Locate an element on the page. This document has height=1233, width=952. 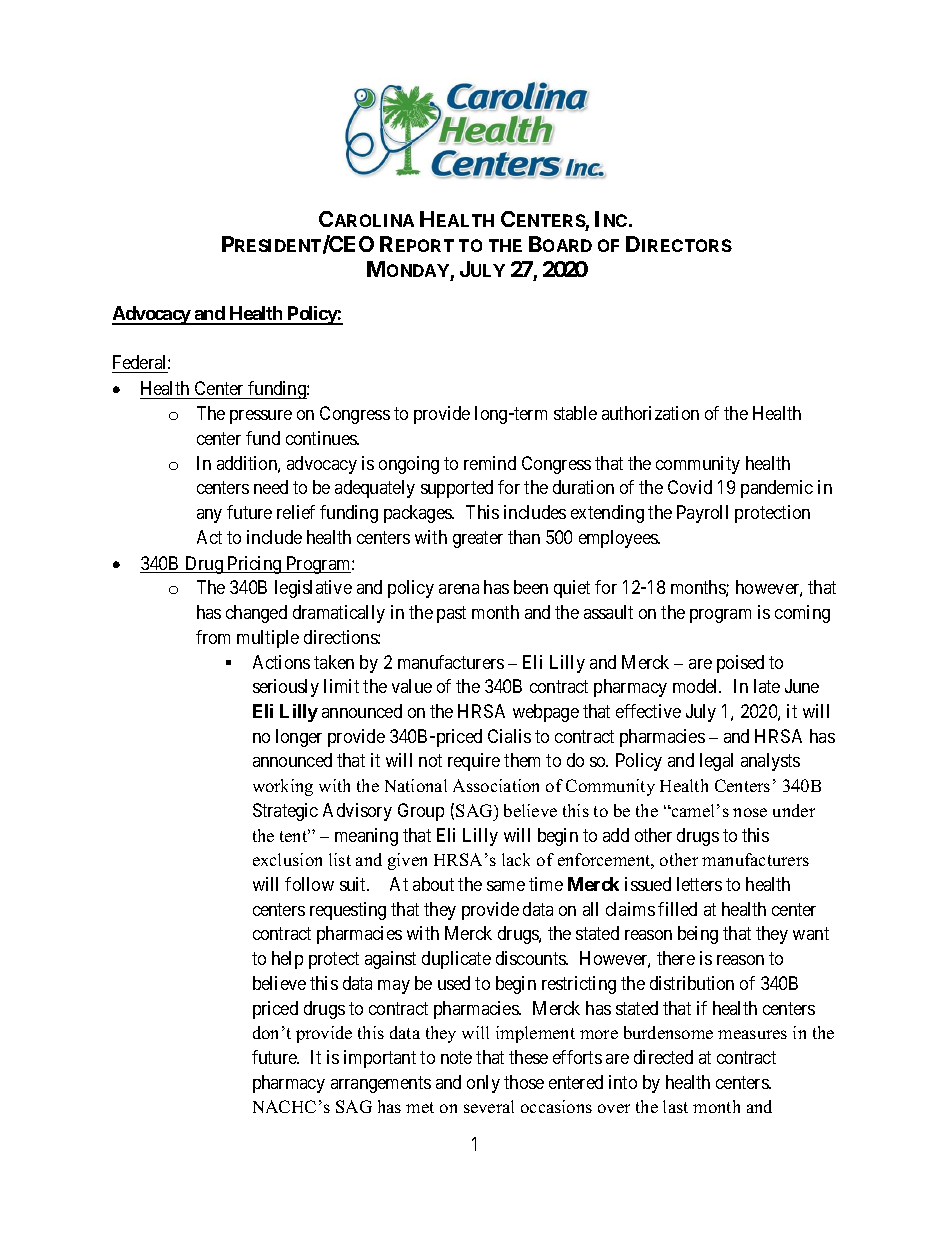
discounts is located at coordinates (531, 958).
